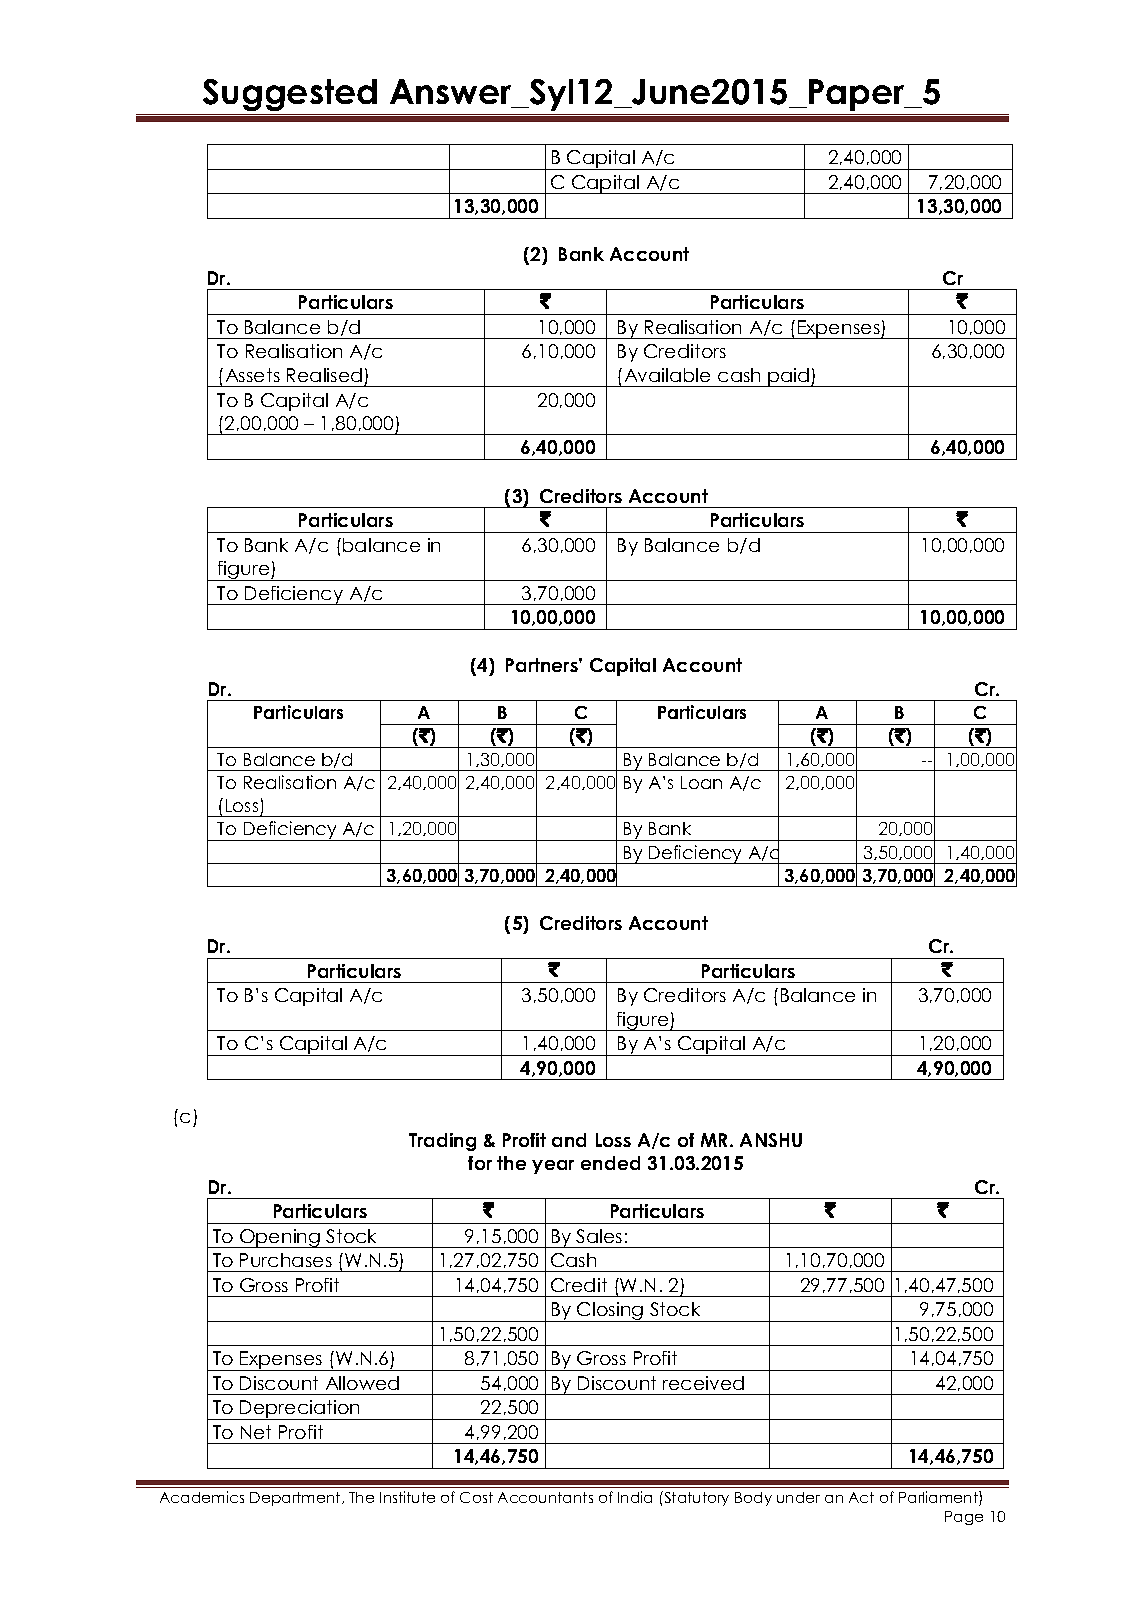 This page has width=1144, height=1617. Describe the element at coordinates (569, 1140) in the page. I see `and` at that location.
